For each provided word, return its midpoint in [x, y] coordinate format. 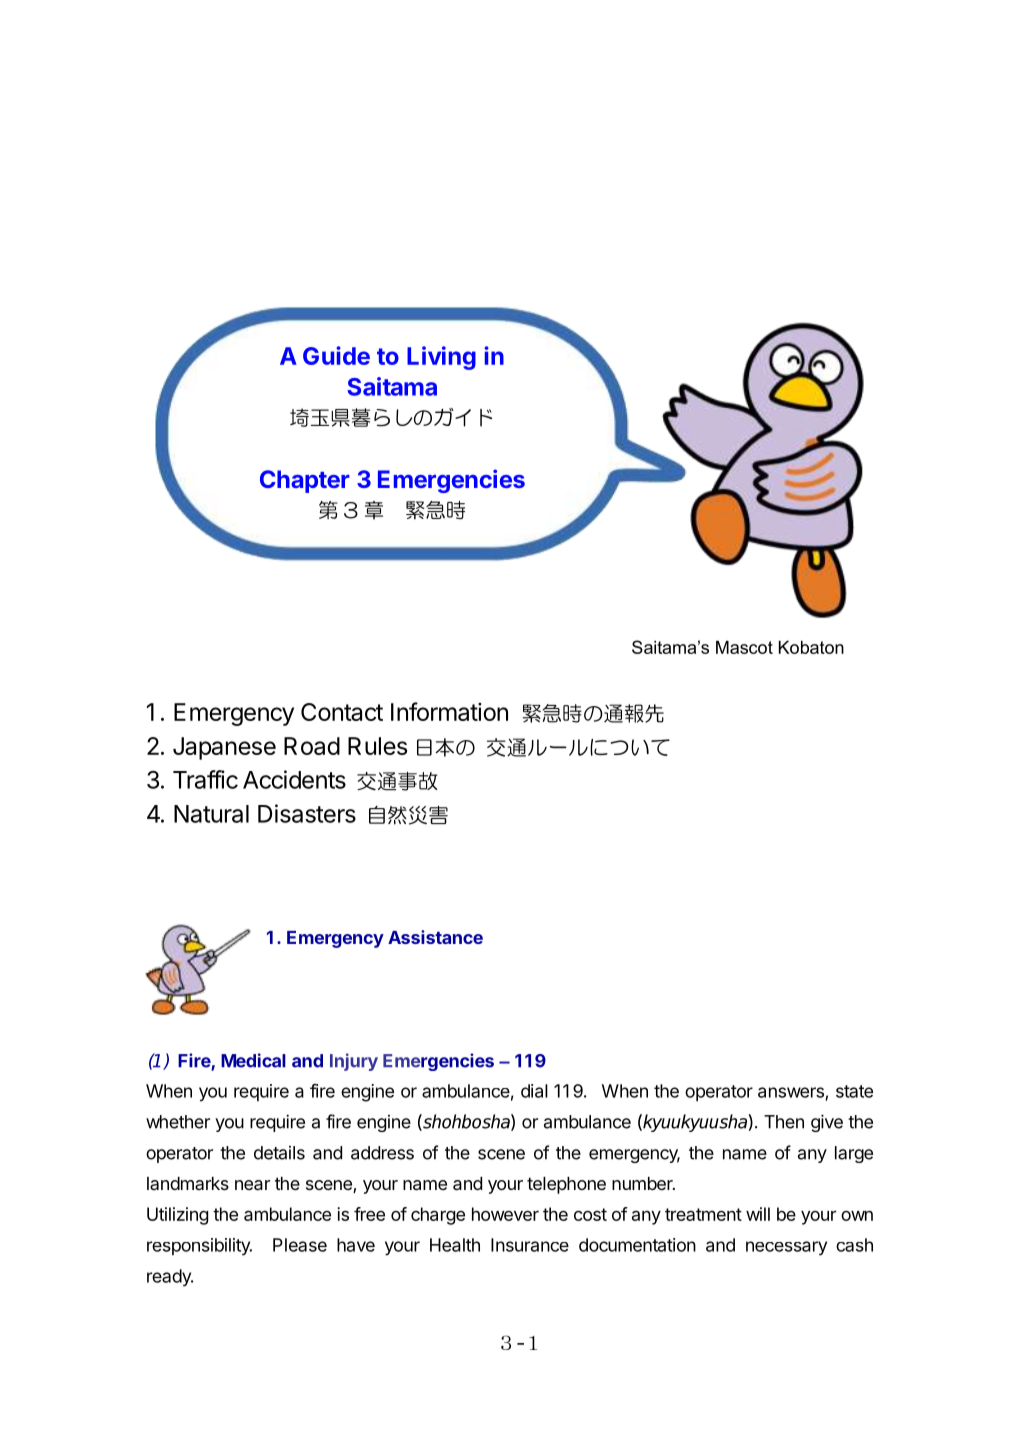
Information [449, 711]
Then [784, 1122]
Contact [342, 712]
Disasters [307, 813]
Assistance [435, 937]
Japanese [224, 748]
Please [300, 1245]
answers [792, 1093]
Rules [377, 746]
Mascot [744, 647]
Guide [336, 355]
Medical [253, 1060]
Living [441, 358]
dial [534, 1091]
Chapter [305, 481]
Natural [211, 814]
